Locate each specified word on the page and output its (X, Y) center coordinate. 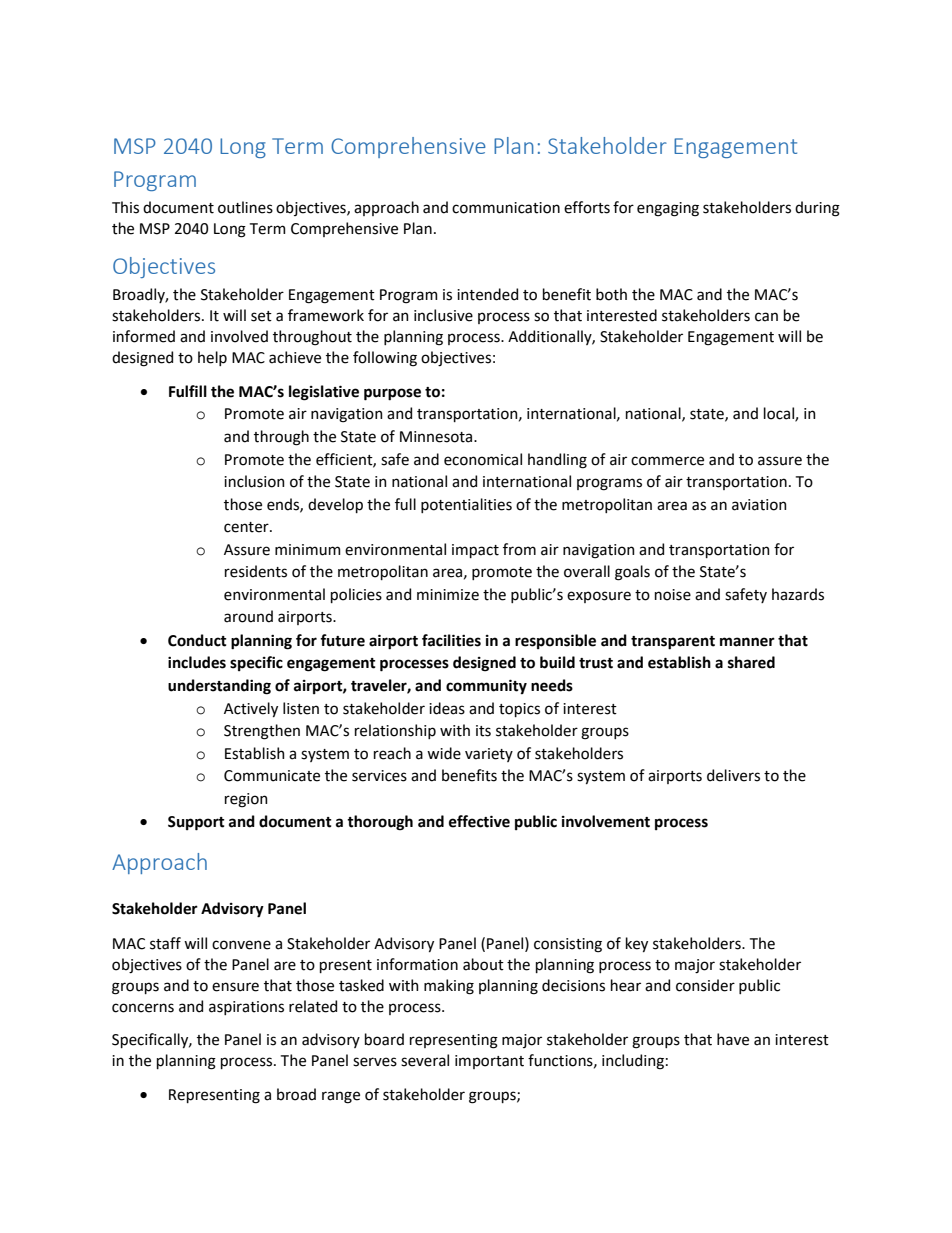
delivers (733, 775)
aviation (759, 505)
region (246, 800)
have (733, 1039)
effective (479, 821)
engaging (668, 209)
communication (506, 208)
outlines (245, 207)
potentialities (466, 505)
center (247, 527)
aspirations (246, 1008)
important (489, 1062)
